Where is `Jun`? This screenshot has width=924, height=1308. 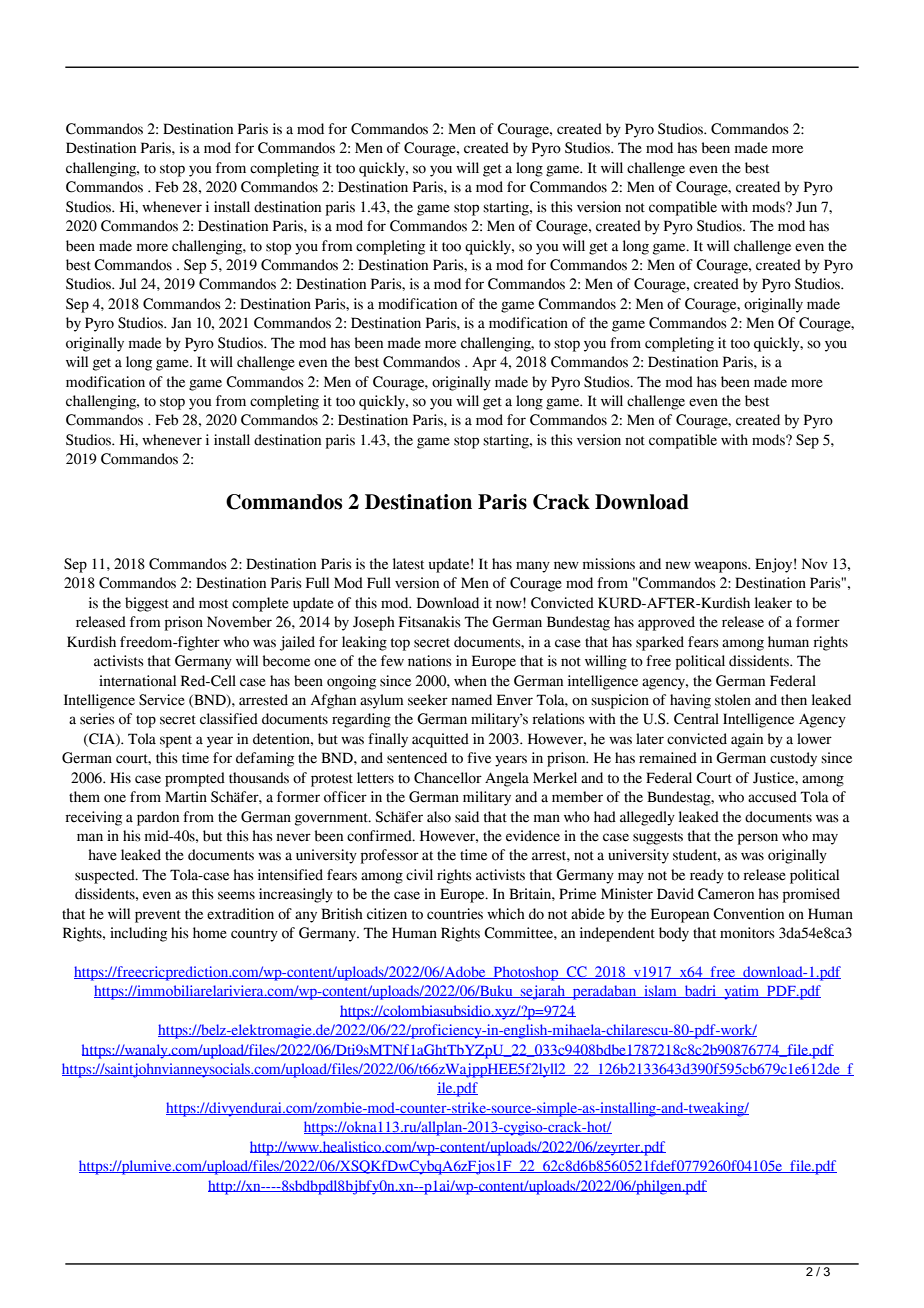
Jun is located at coordinates (806, 207).
